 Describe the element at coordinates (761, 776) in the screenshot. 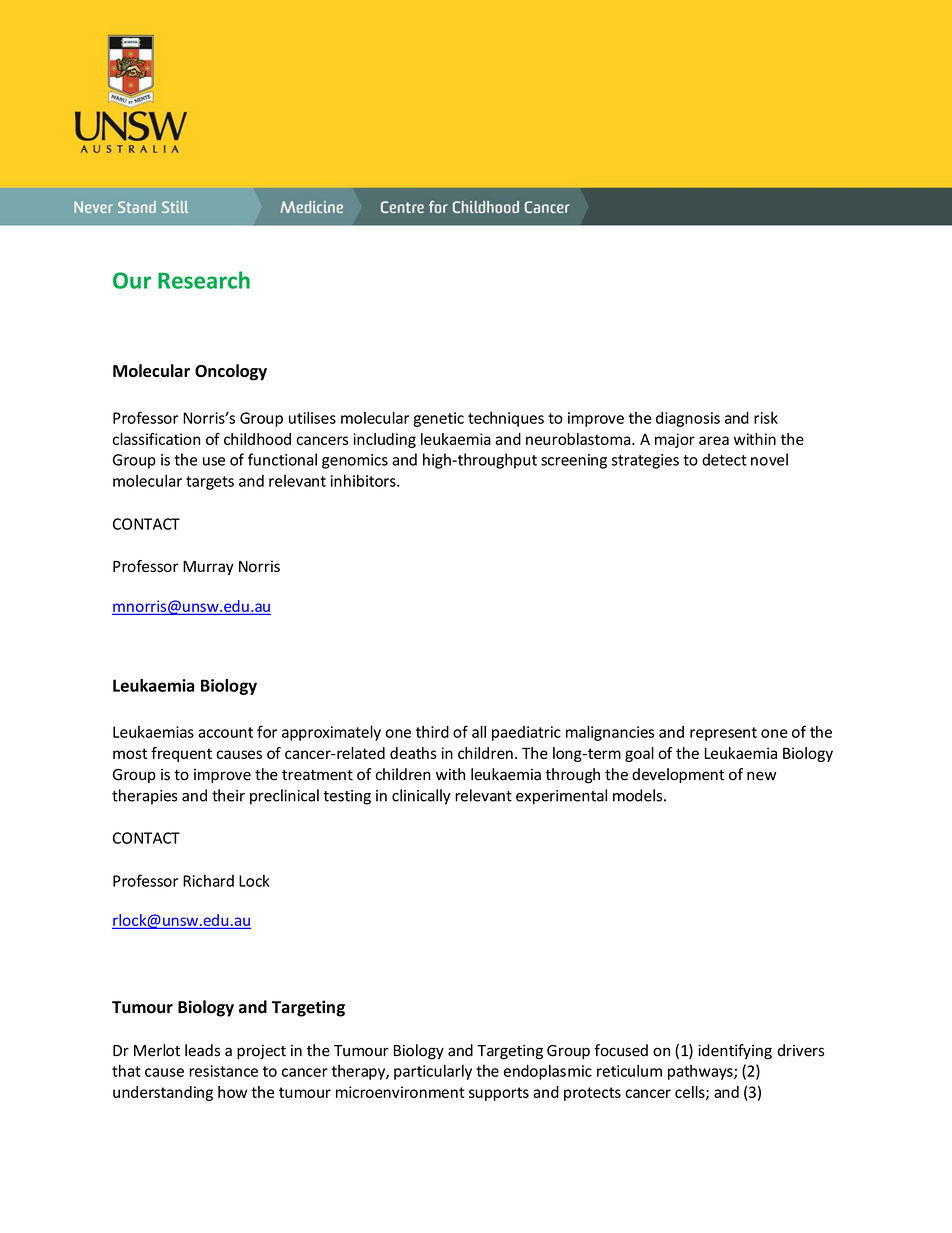

I see `new` at that location.
